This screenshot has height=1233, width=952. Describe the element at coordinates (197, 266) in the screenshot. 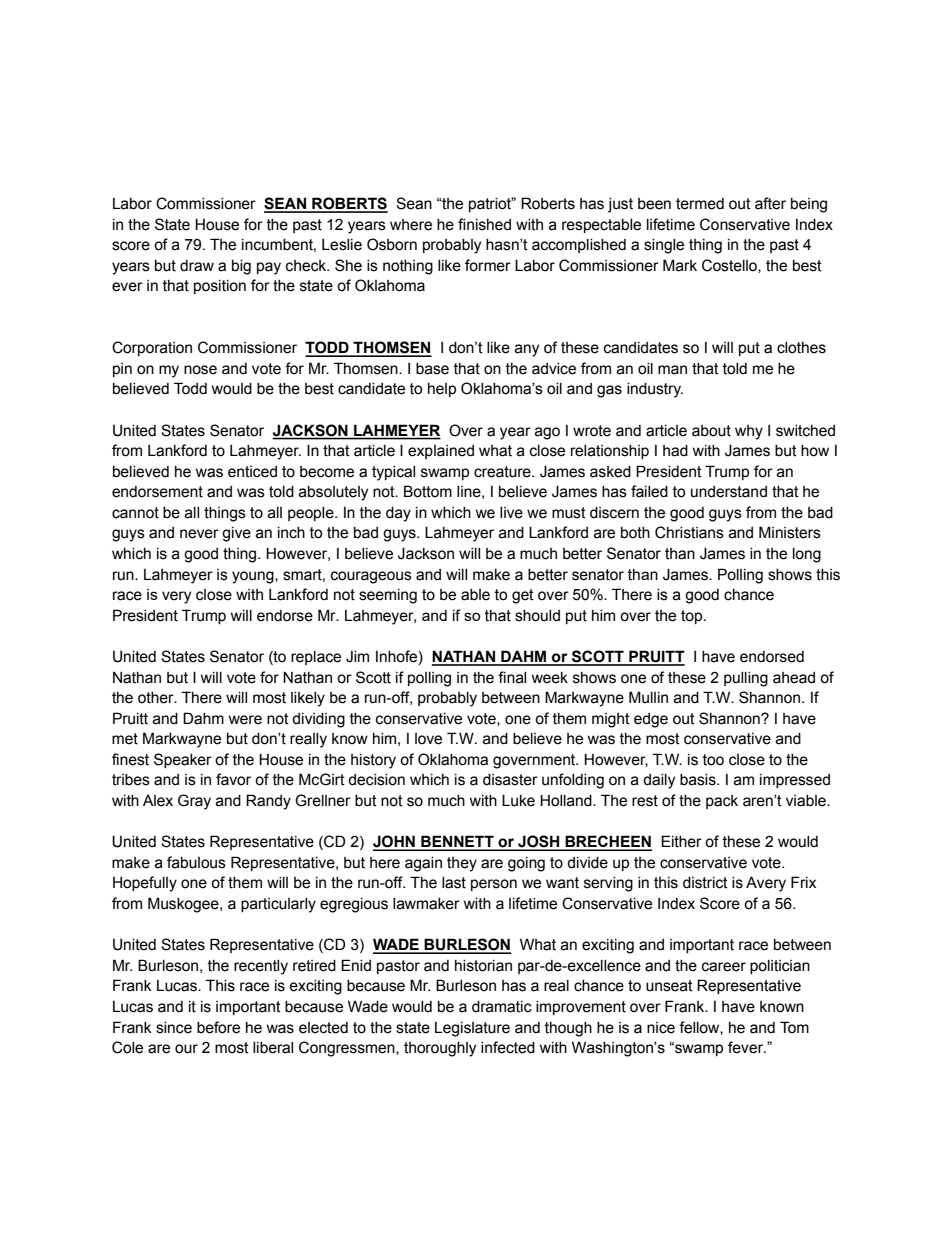

I see `draw` at that location.
